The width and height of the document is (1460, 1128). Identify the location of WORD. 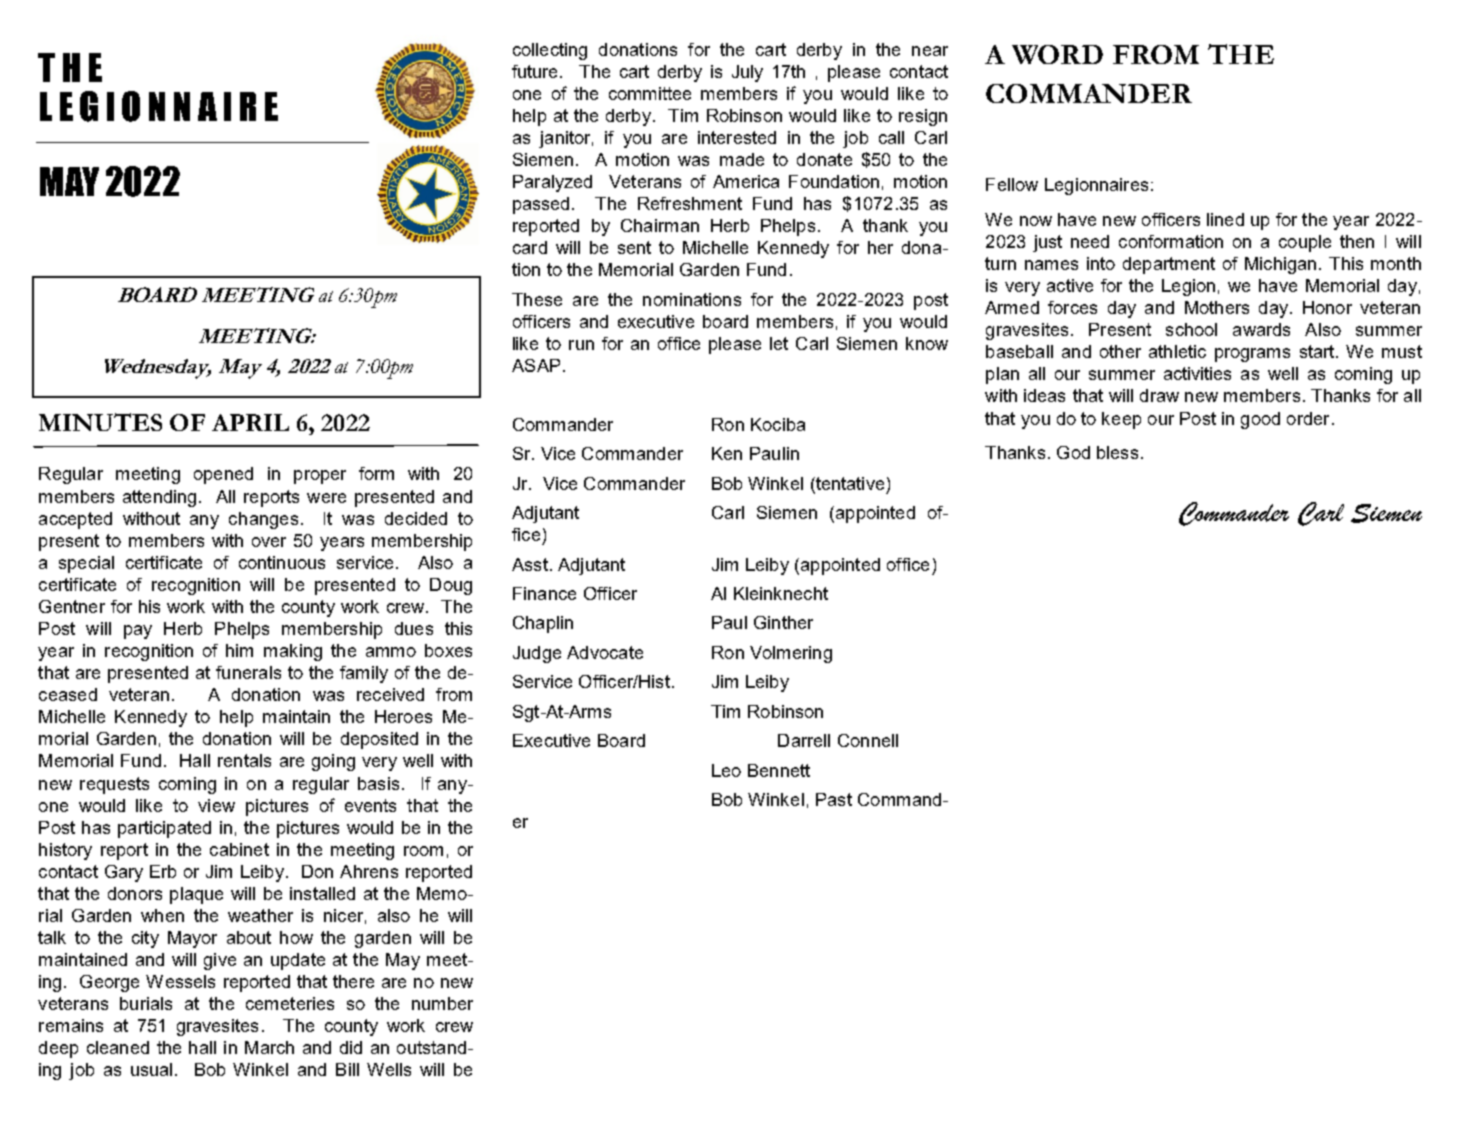
(1057, 54).
